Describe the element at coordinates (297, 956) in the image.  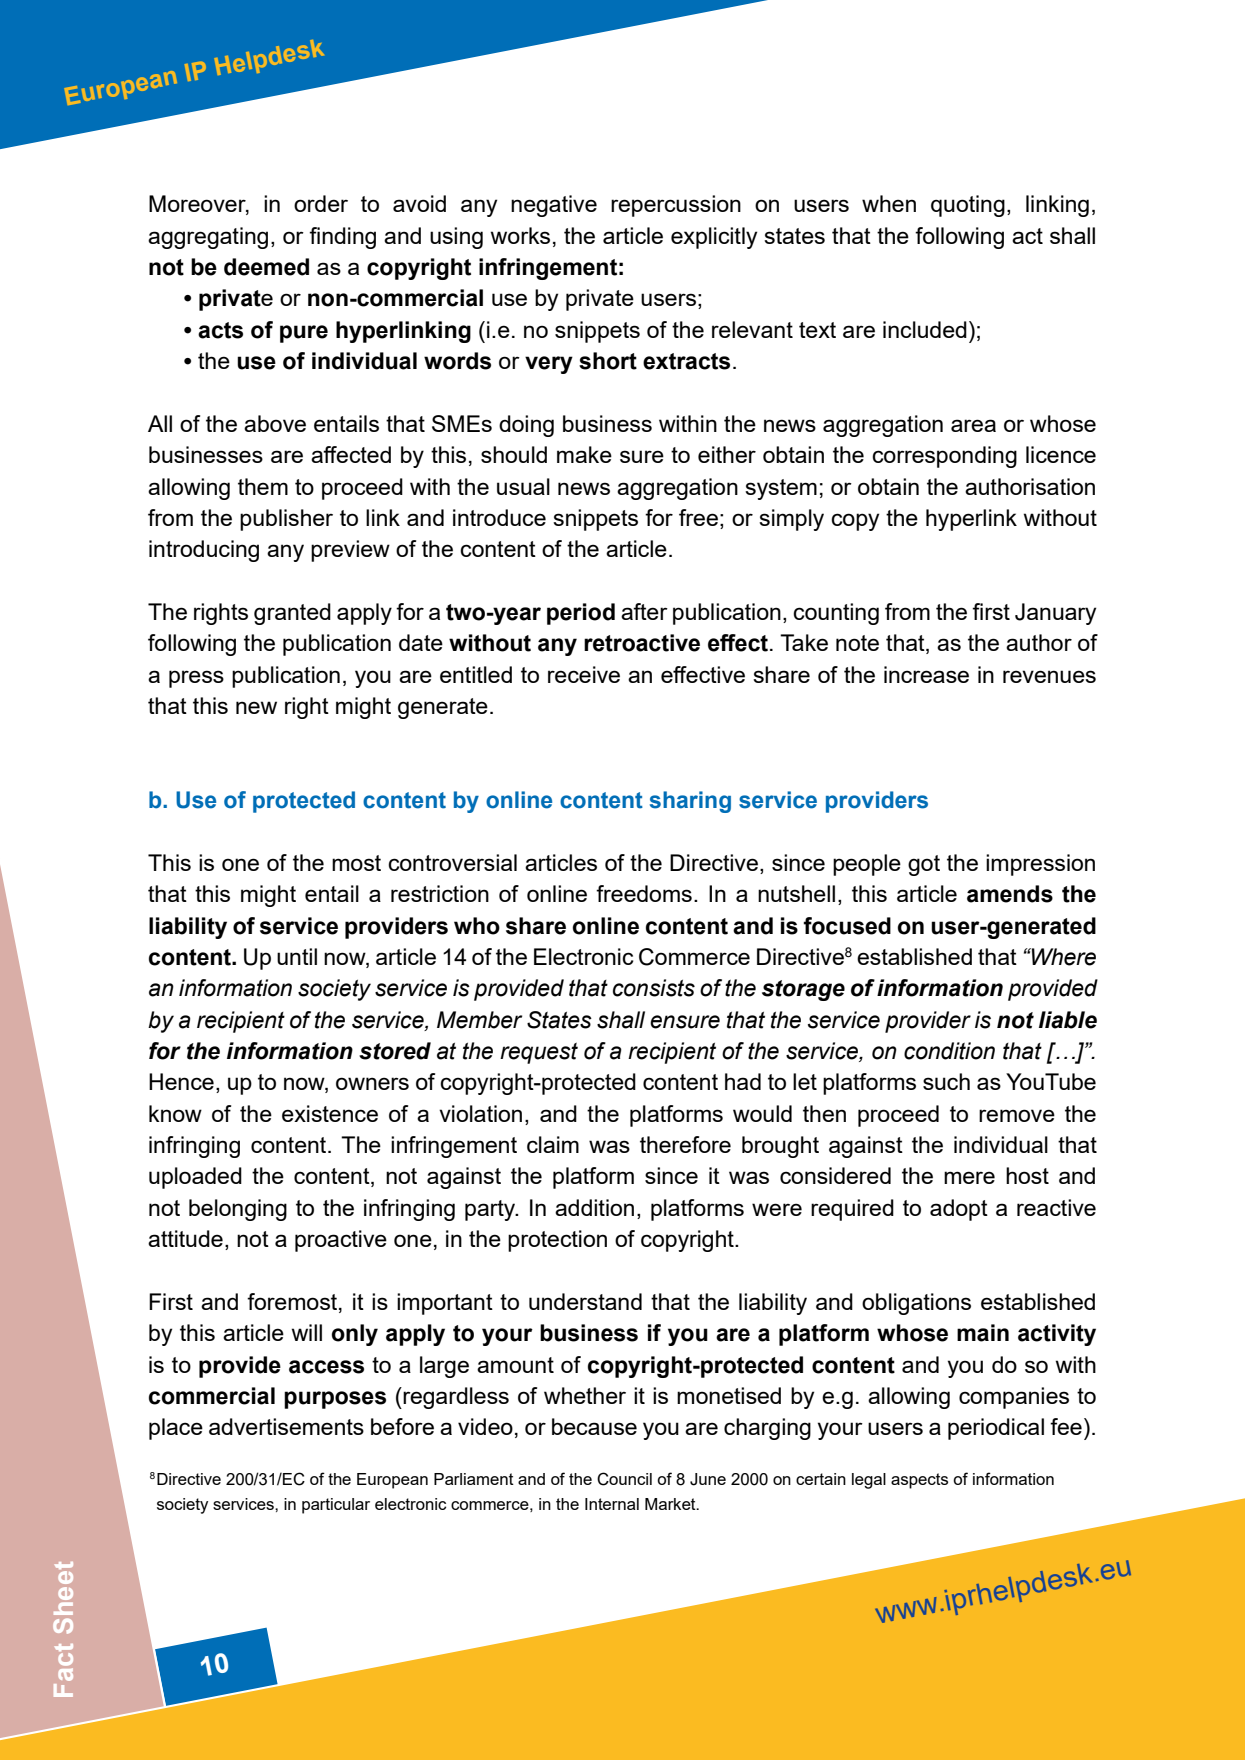
I see `until` at that location.
